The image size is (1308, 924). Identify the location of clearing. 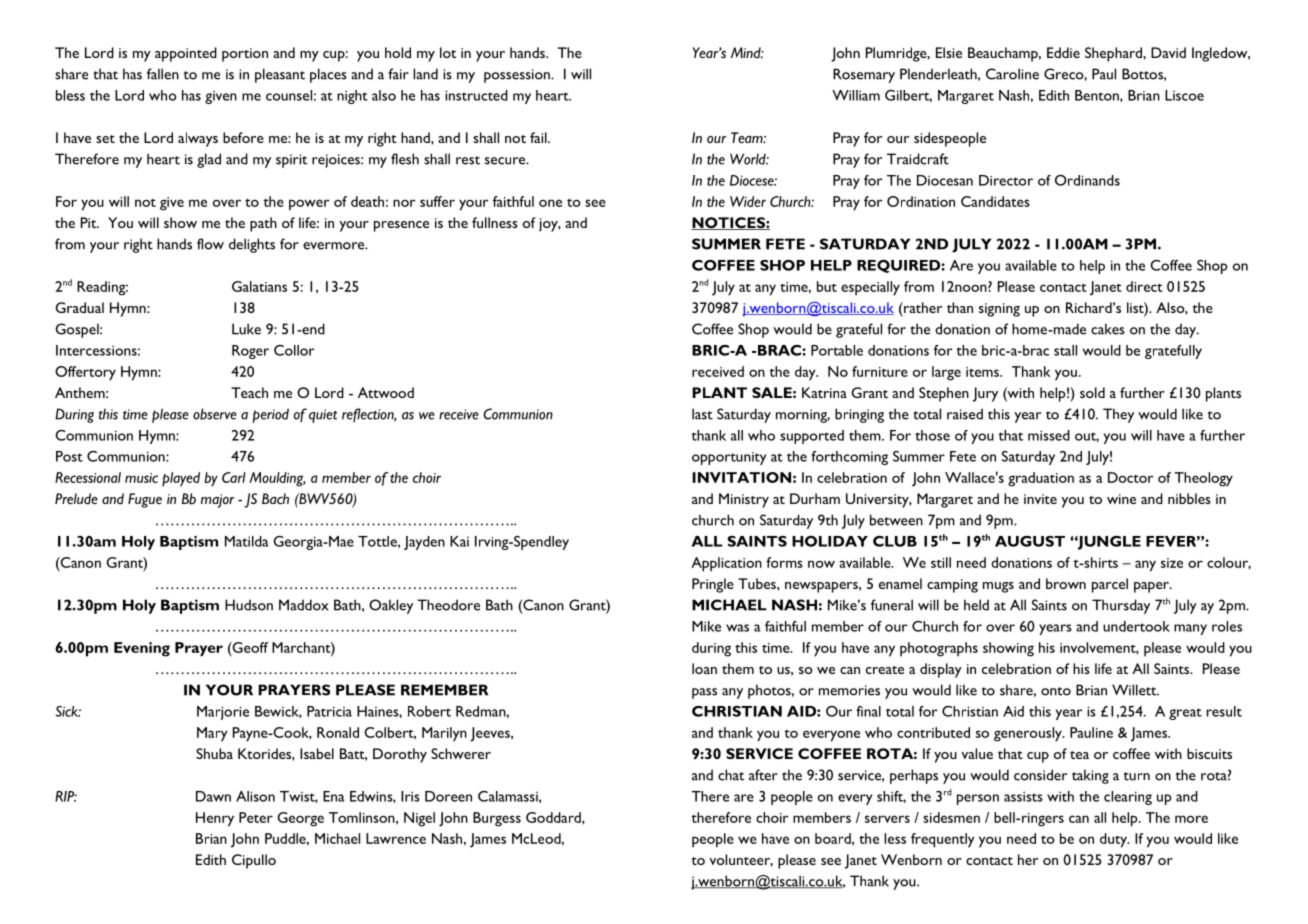
(1128, 798).
